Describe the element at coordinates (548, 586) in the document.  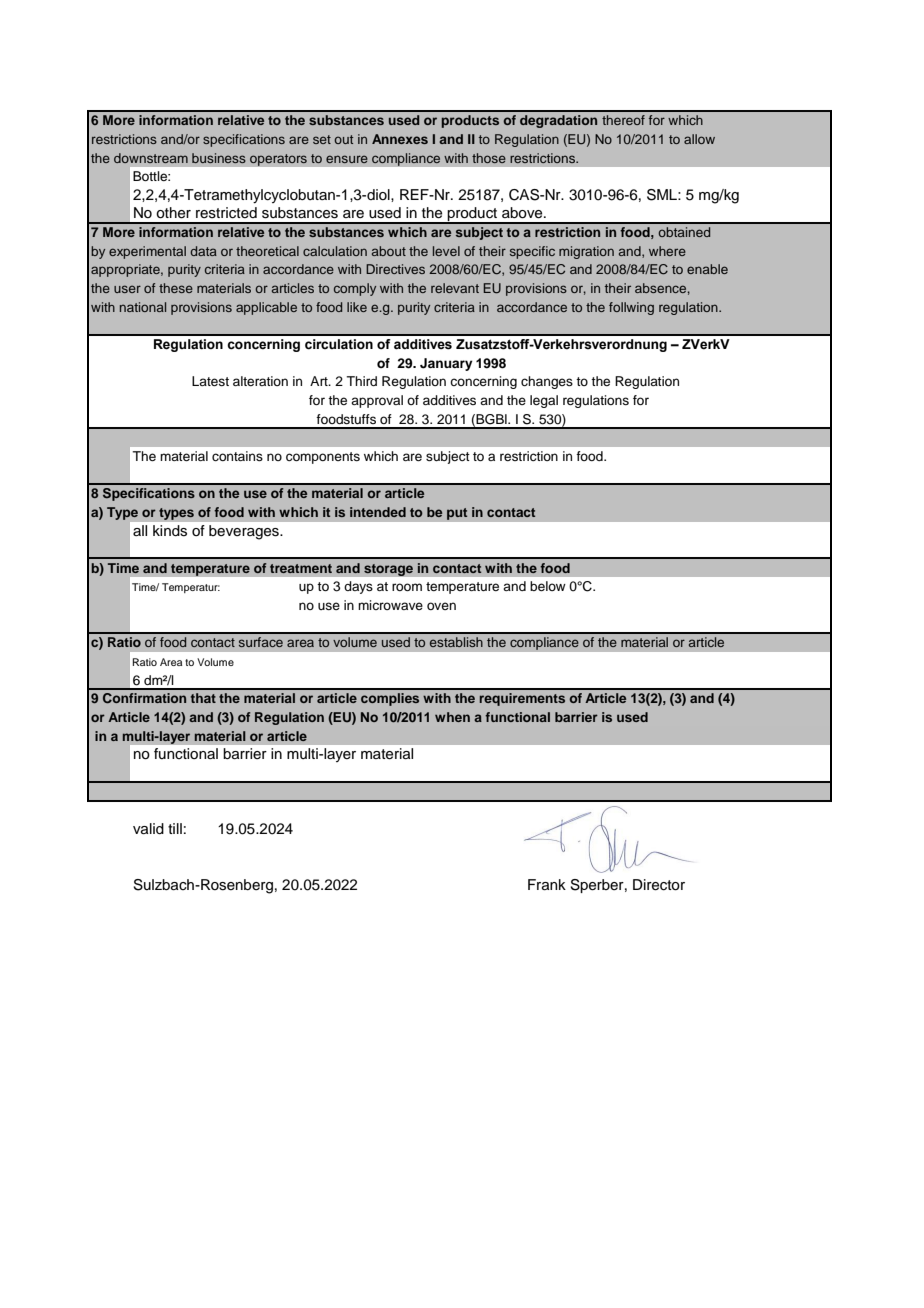
I see `below` at that location.
